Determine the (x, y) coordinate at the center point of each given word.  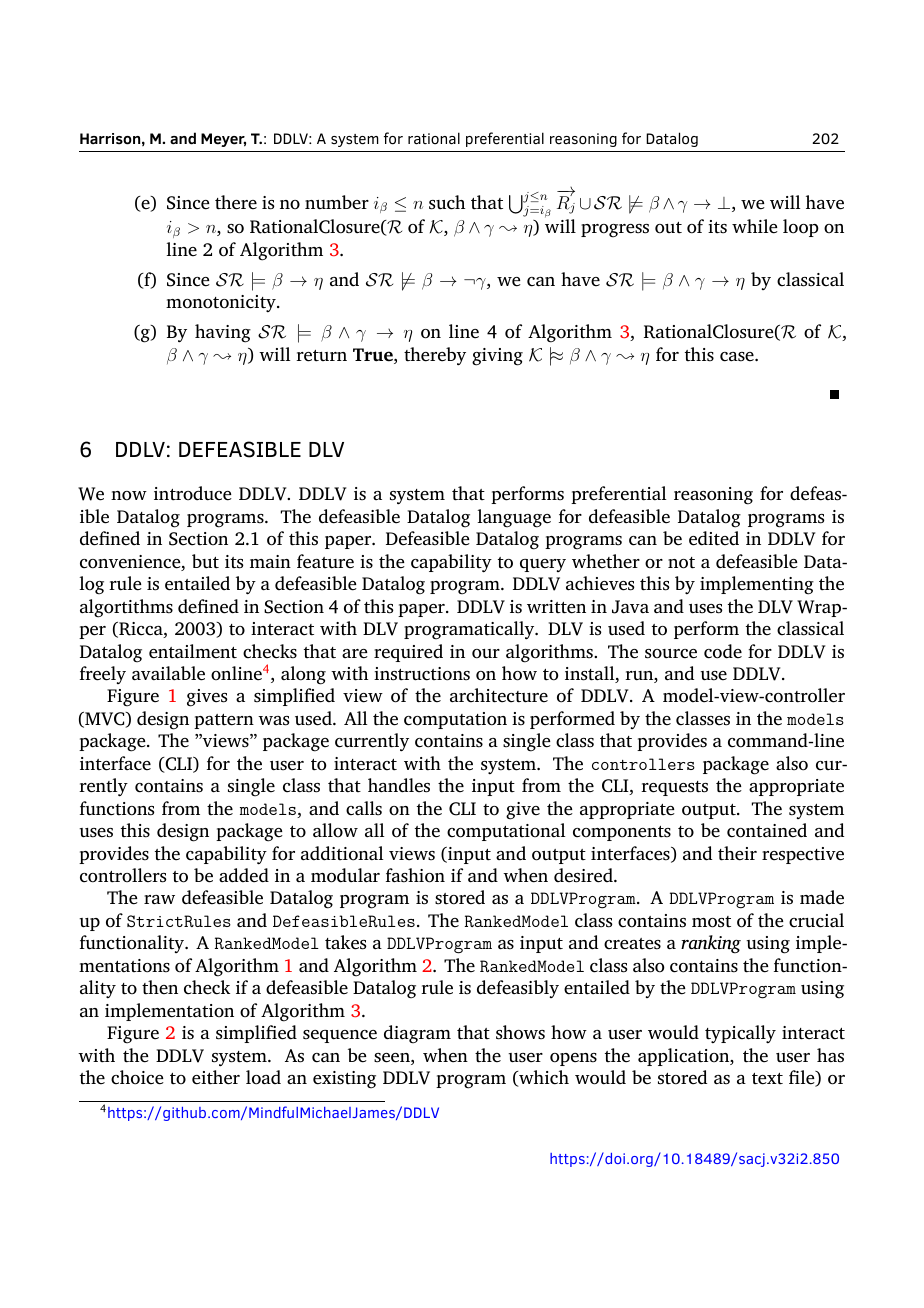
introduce (193, 493)
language (514, 518)
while (755, 226)
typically (740, 1034)
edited (714, 538)
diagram (417, 1034)
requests (674, 788)
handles (399, 785)
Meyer (223, 140)
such (447, 202)
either (216, 1077)
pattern (224, 721)
